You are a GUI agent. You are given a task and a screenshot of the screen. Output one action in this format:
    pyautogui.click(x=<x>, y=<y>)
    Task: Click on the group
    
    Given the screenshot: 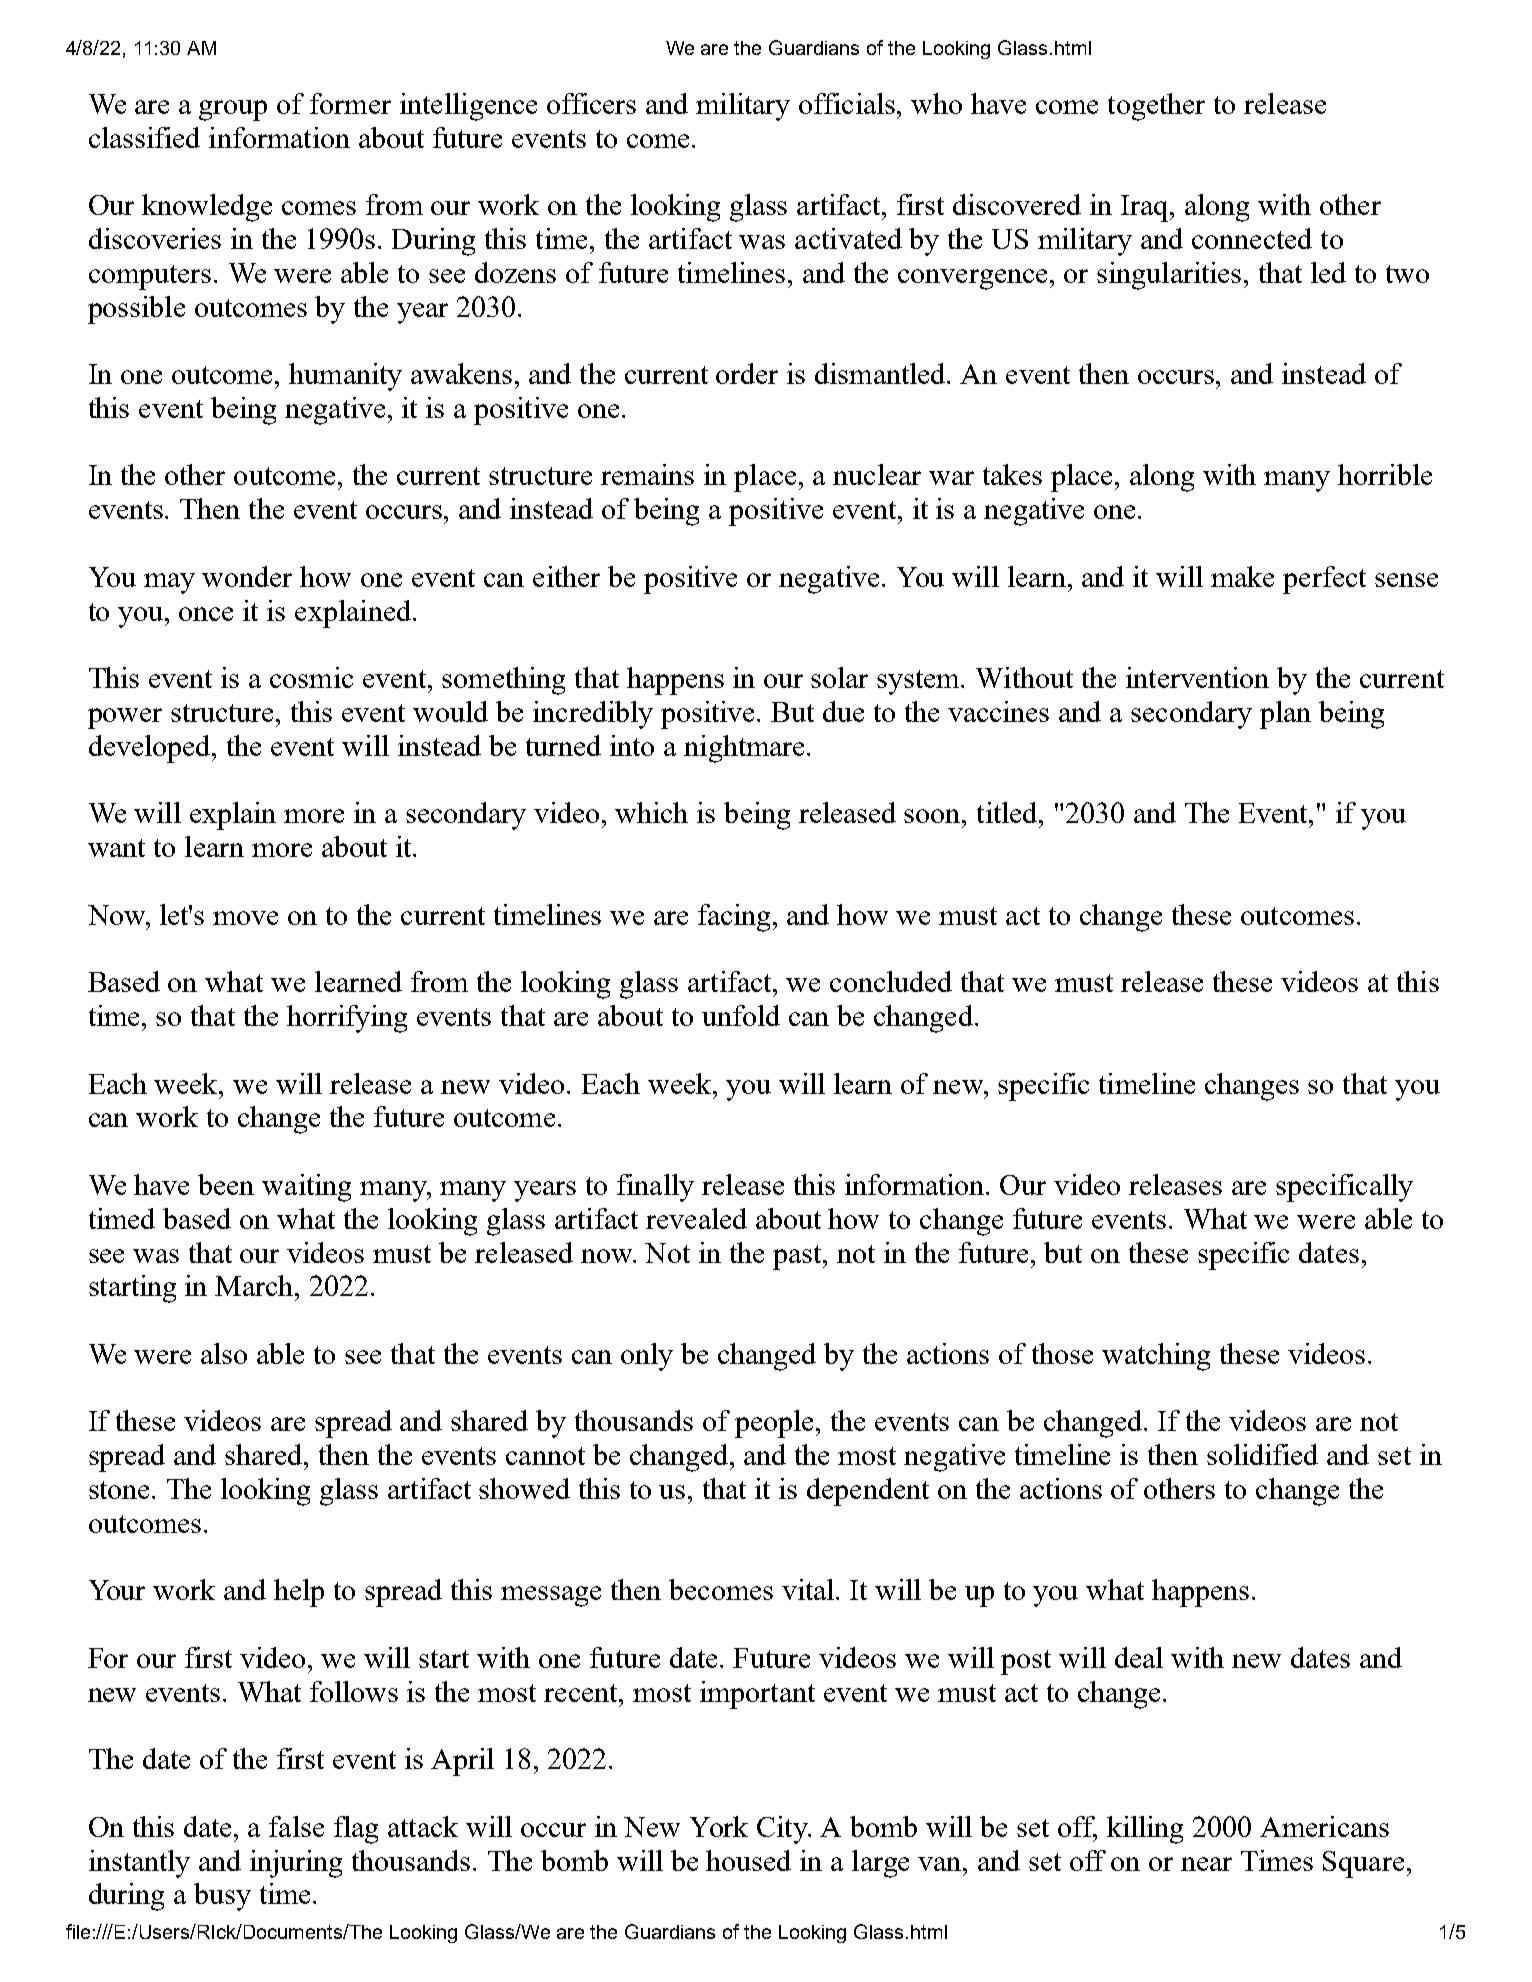 What is the action you would take?
    pyautogui.click(x=233, y=110)
